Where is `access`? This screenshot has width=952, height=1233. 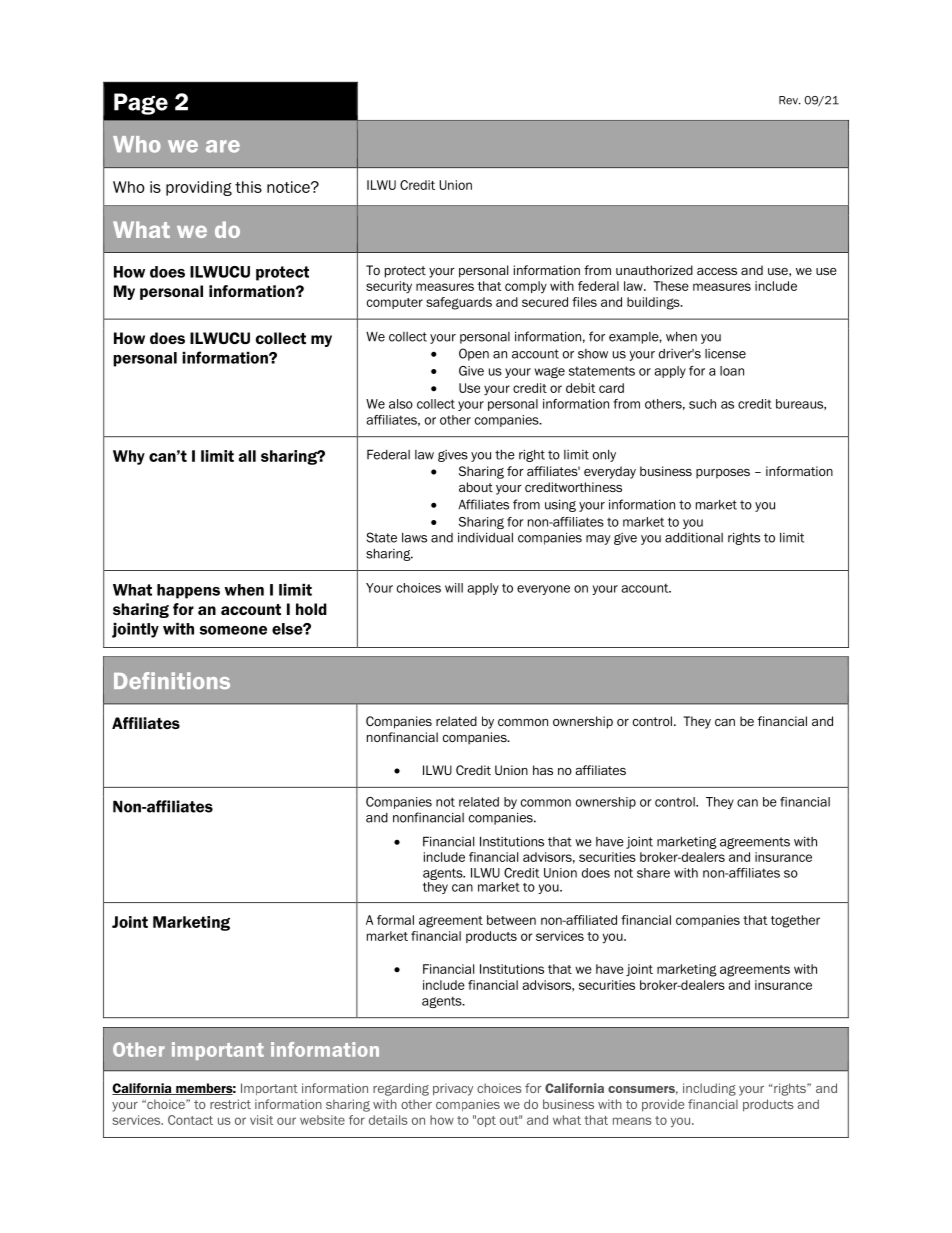 access is located at coordinates (717, 271).
